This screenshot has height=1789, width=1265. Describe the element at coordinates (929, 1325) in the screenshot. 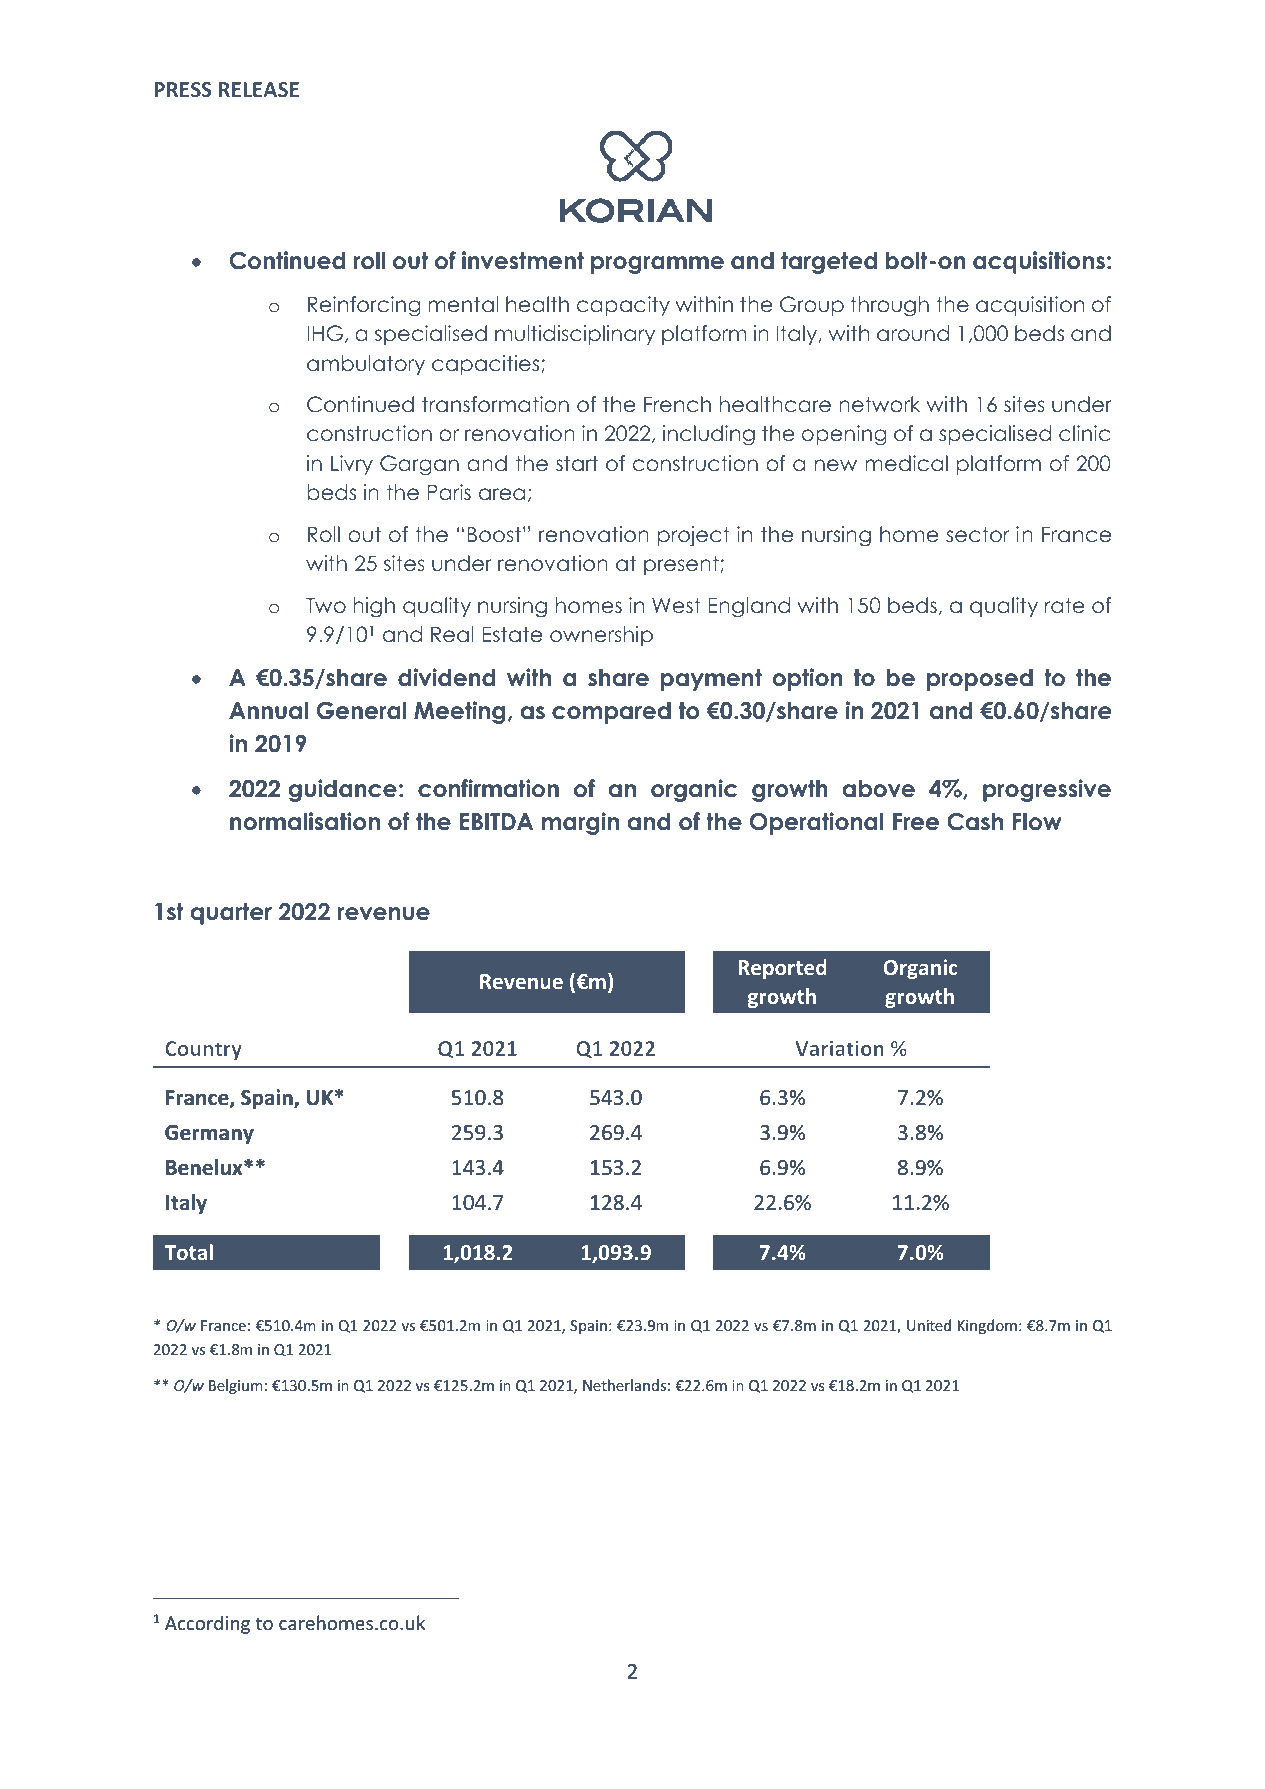

I see `United` at that location.
